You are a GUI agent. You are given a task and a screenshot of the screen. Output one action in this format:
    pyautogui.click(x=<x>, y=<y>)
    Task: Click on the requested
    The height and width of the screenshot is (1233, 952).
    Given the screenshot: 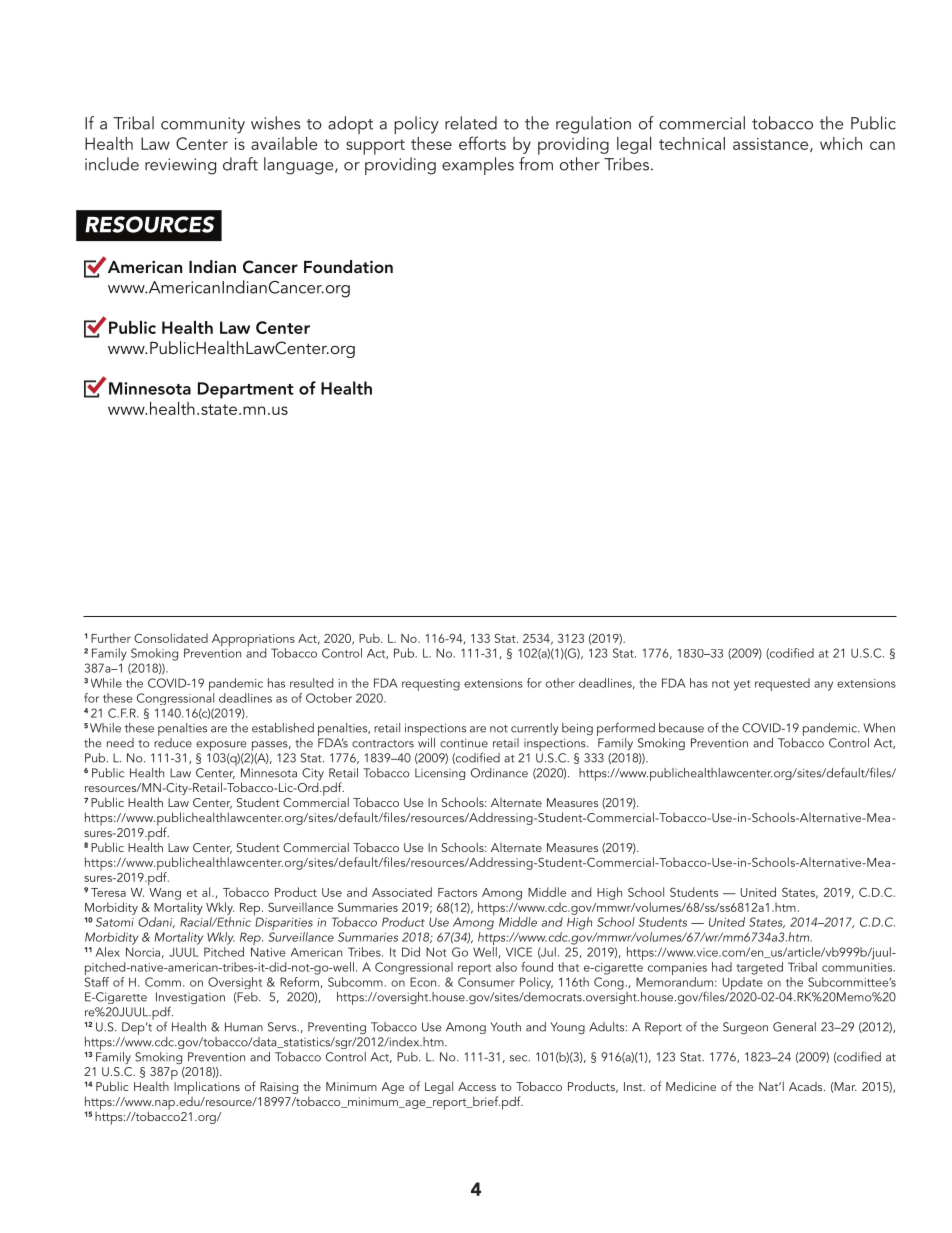 What is the action you would take?
    pyautogui.click(x=782, y=684)
